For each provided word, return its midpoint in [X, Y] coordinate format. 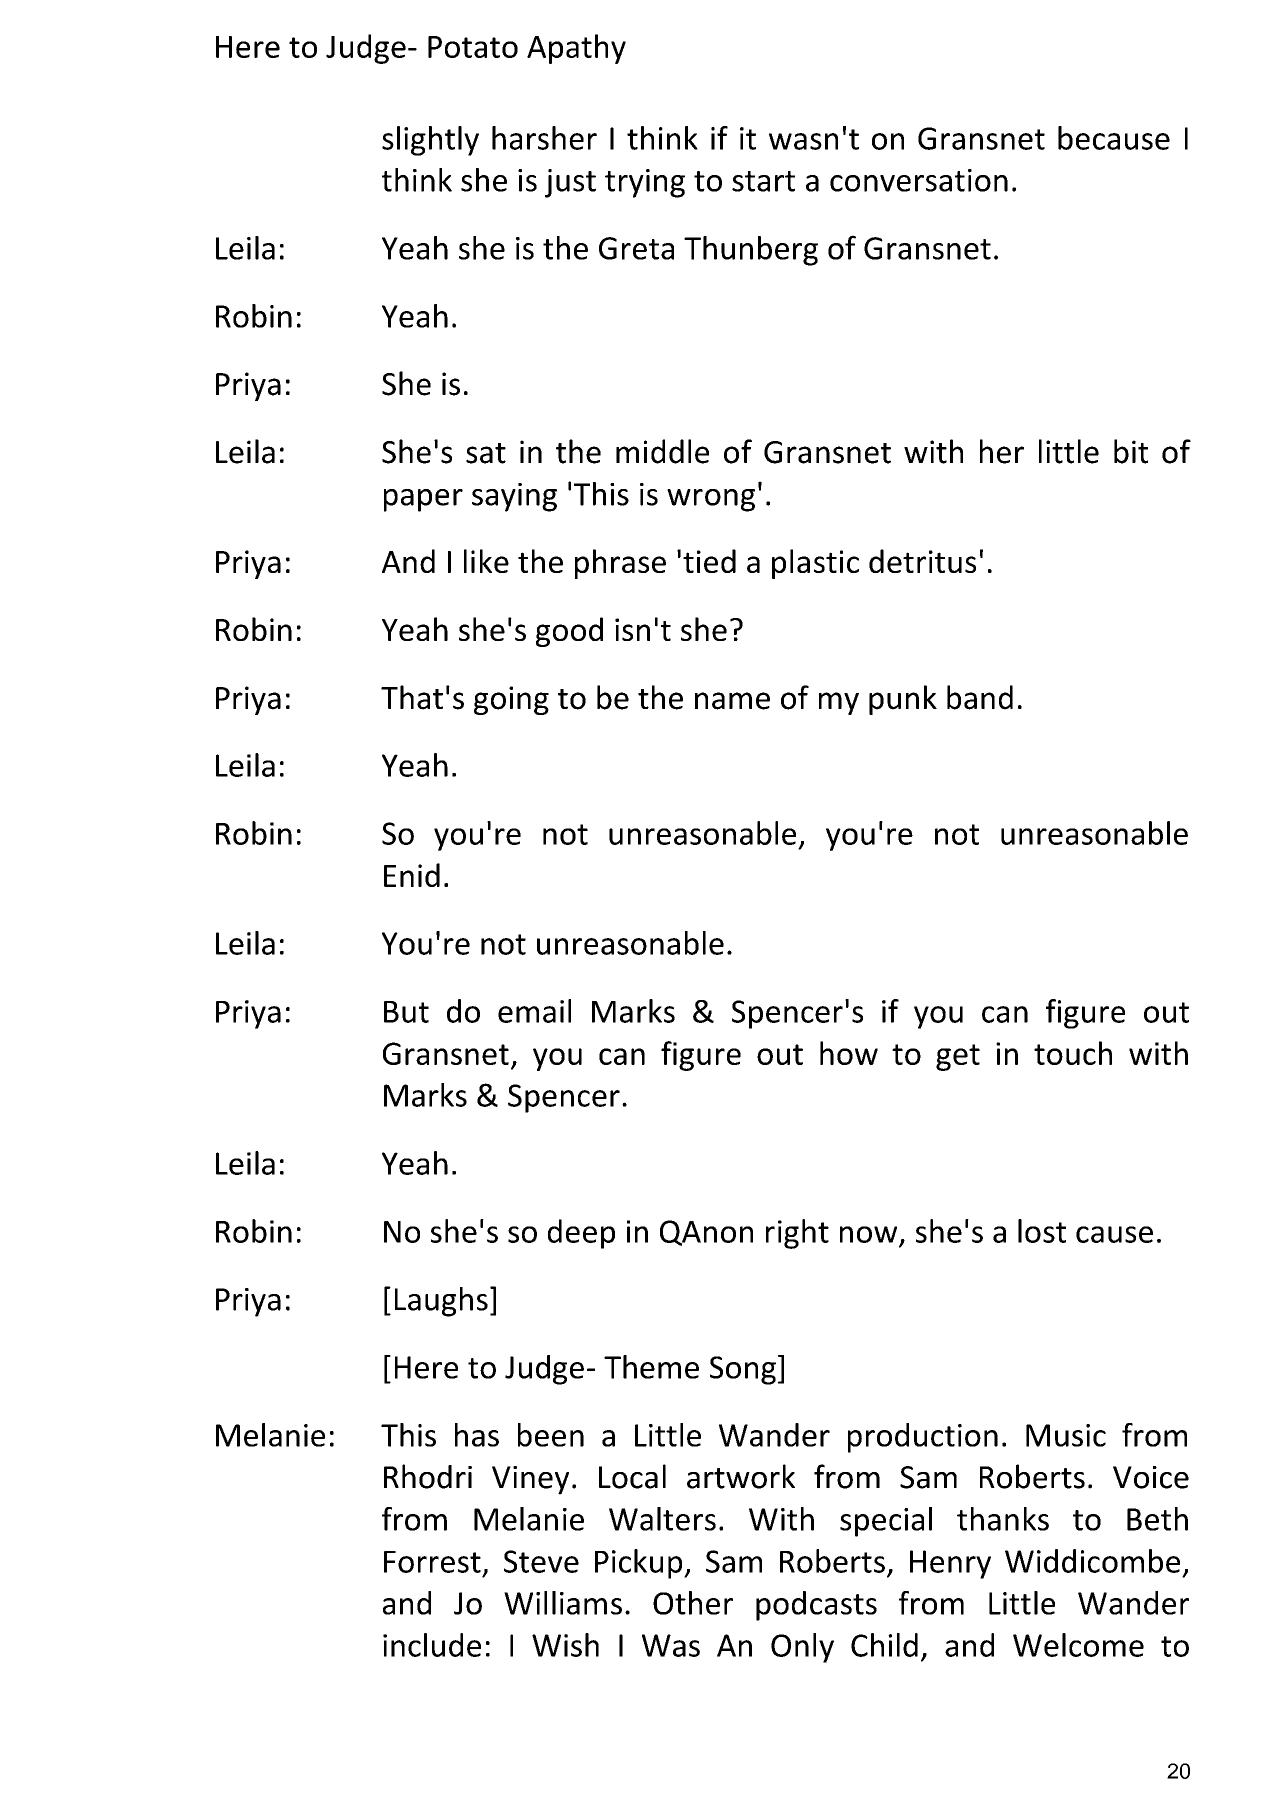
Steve [541, 1561]
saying [514, 497]
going [511, 700]
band [980, 697]
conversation [919, 180]
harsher [544, 138]
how [849, 1053]
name [732, 701]
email [534, 1011]
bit [1131, 451]
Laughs [441, 1302]
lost [1042, 1231]
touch [1073, 1053]
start [763, 181]
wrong [711, 500]
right [797, 1234]
